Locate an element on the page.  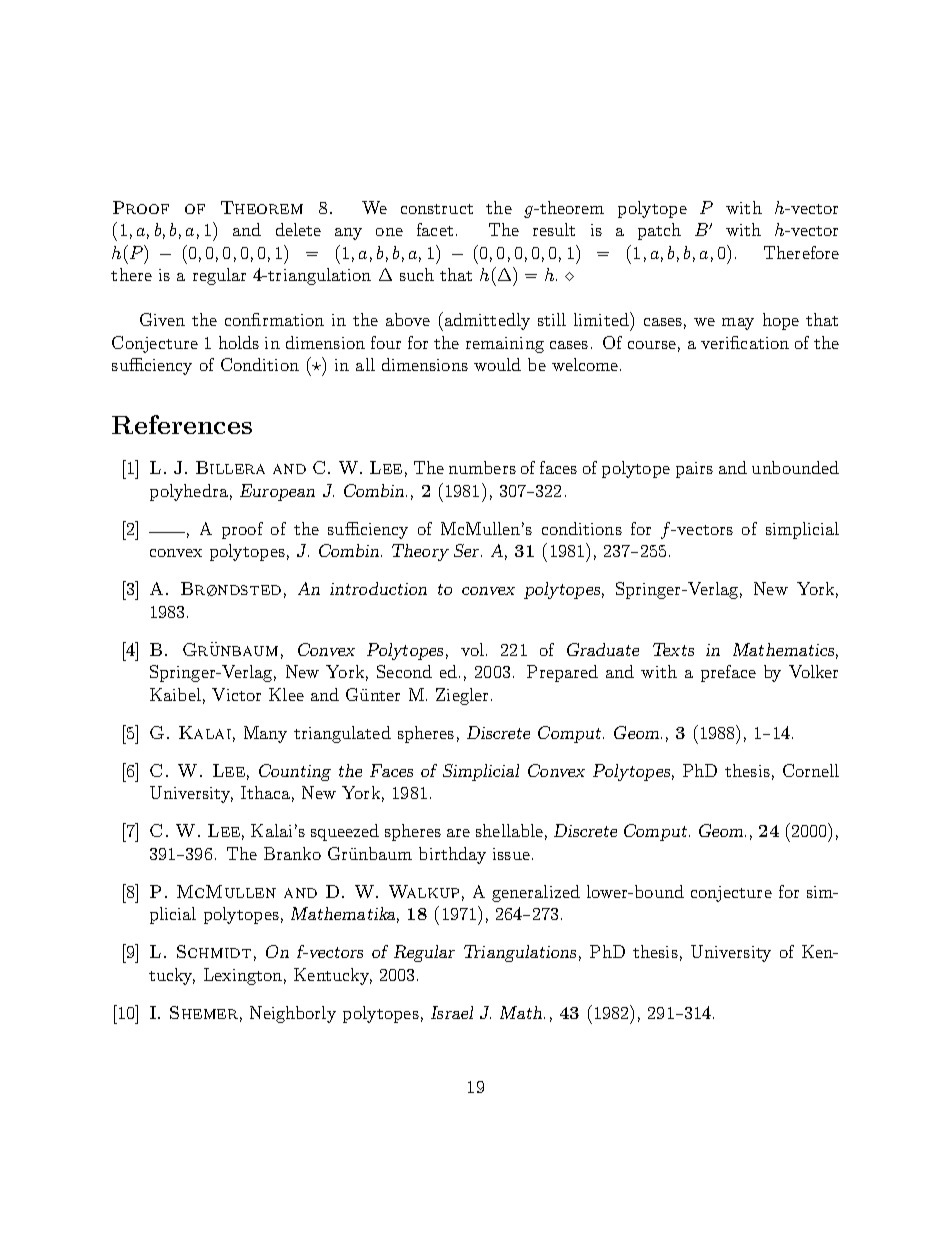
Cornell is located at coordinates (811, 770).
